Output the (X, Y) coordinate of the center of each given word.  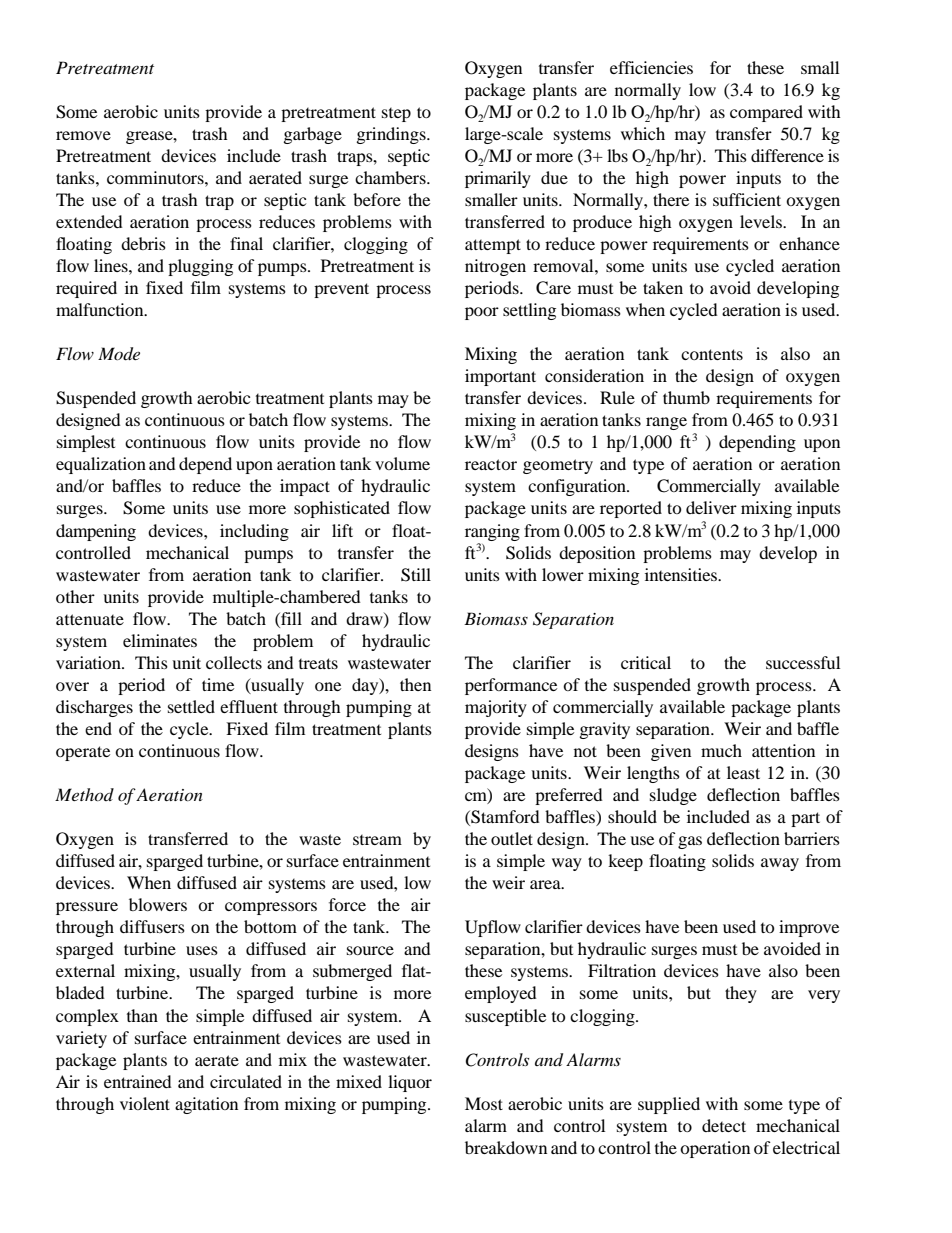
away (780, 864)
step (396, 115)
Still (416, 575)
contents (712, 354)
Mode (119, 354)
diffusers (152, 926)
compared (766, 113)
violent (145, 1103)
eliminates (160, 640)
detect (724, 1125)
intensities (682, 574)
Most (484, 1103)
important (500, 377)
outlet (512, 838)
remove (83, 135)
